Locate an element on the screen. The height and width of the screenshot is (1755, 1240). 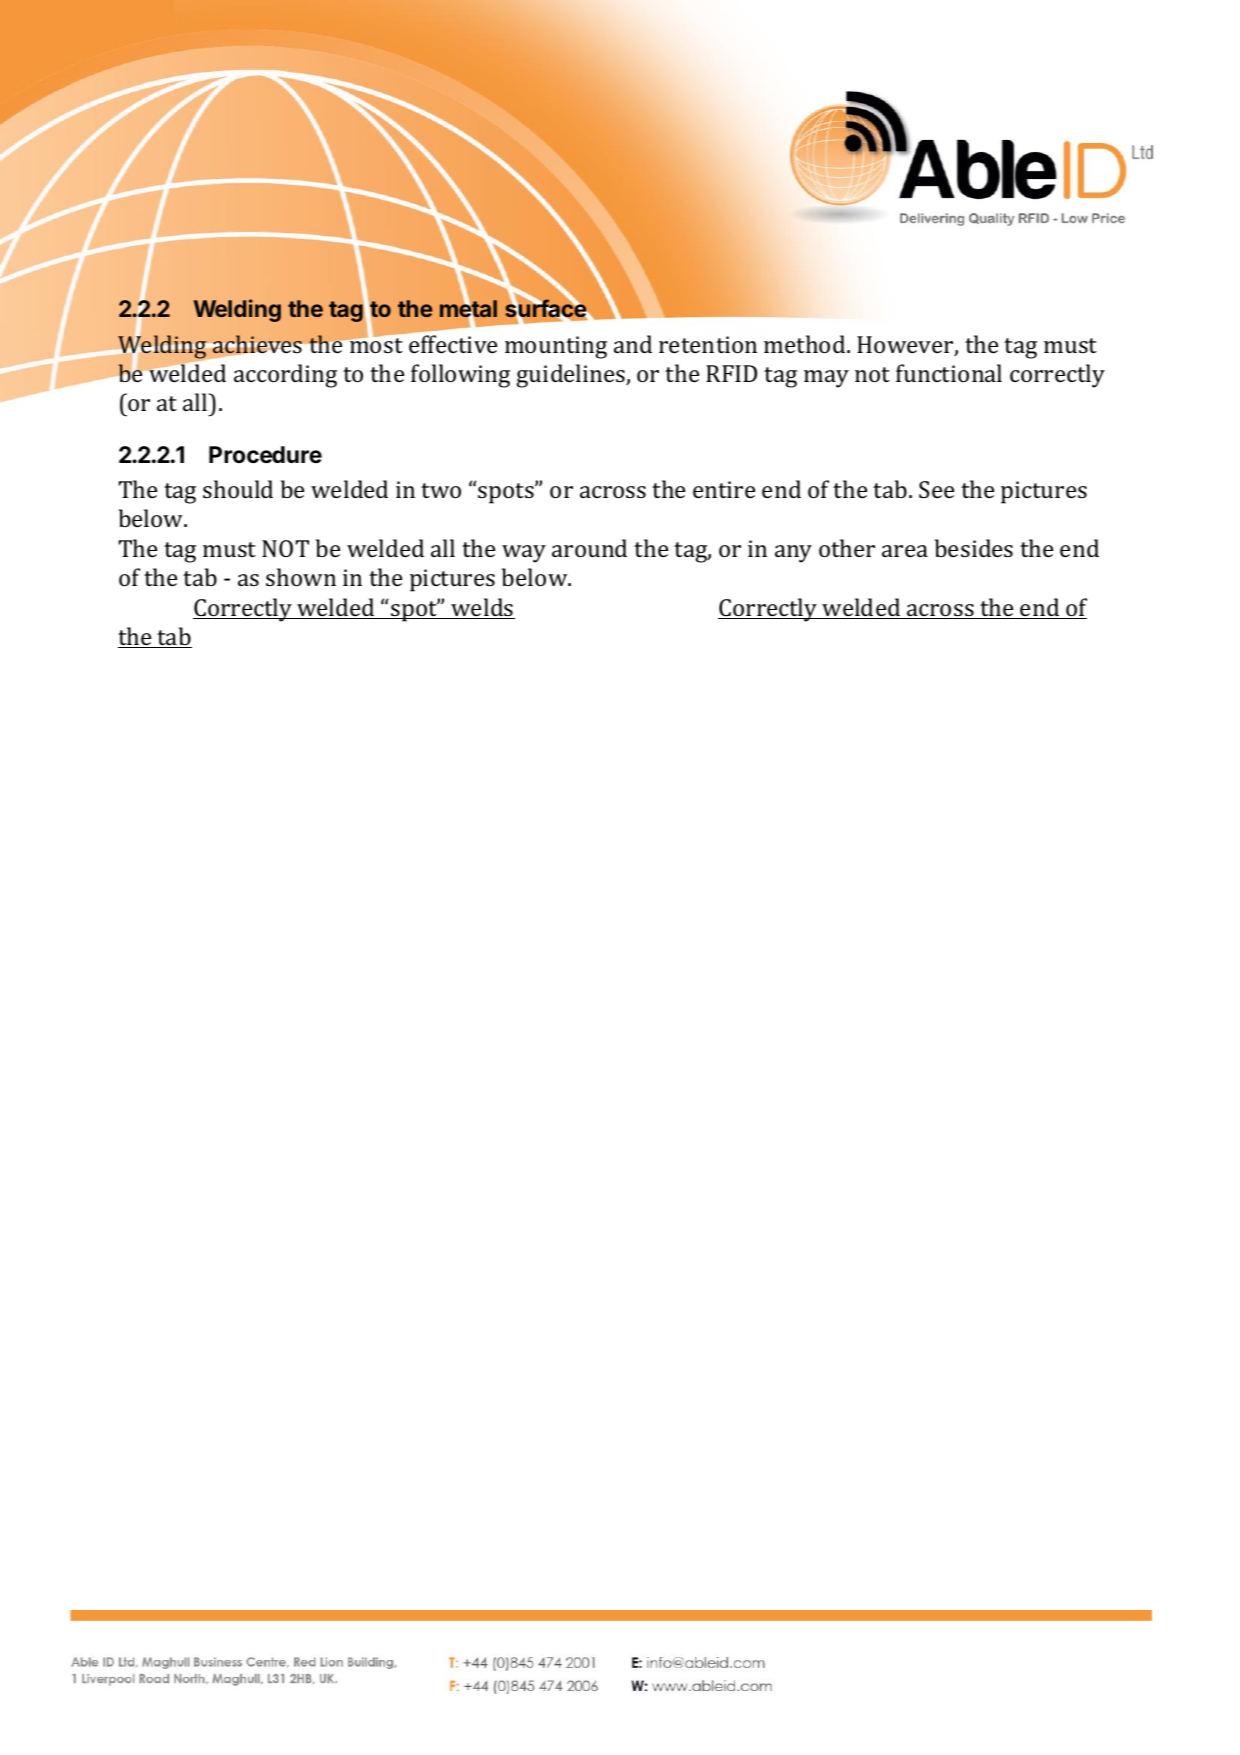
method is located at coordinates (806, 344).
